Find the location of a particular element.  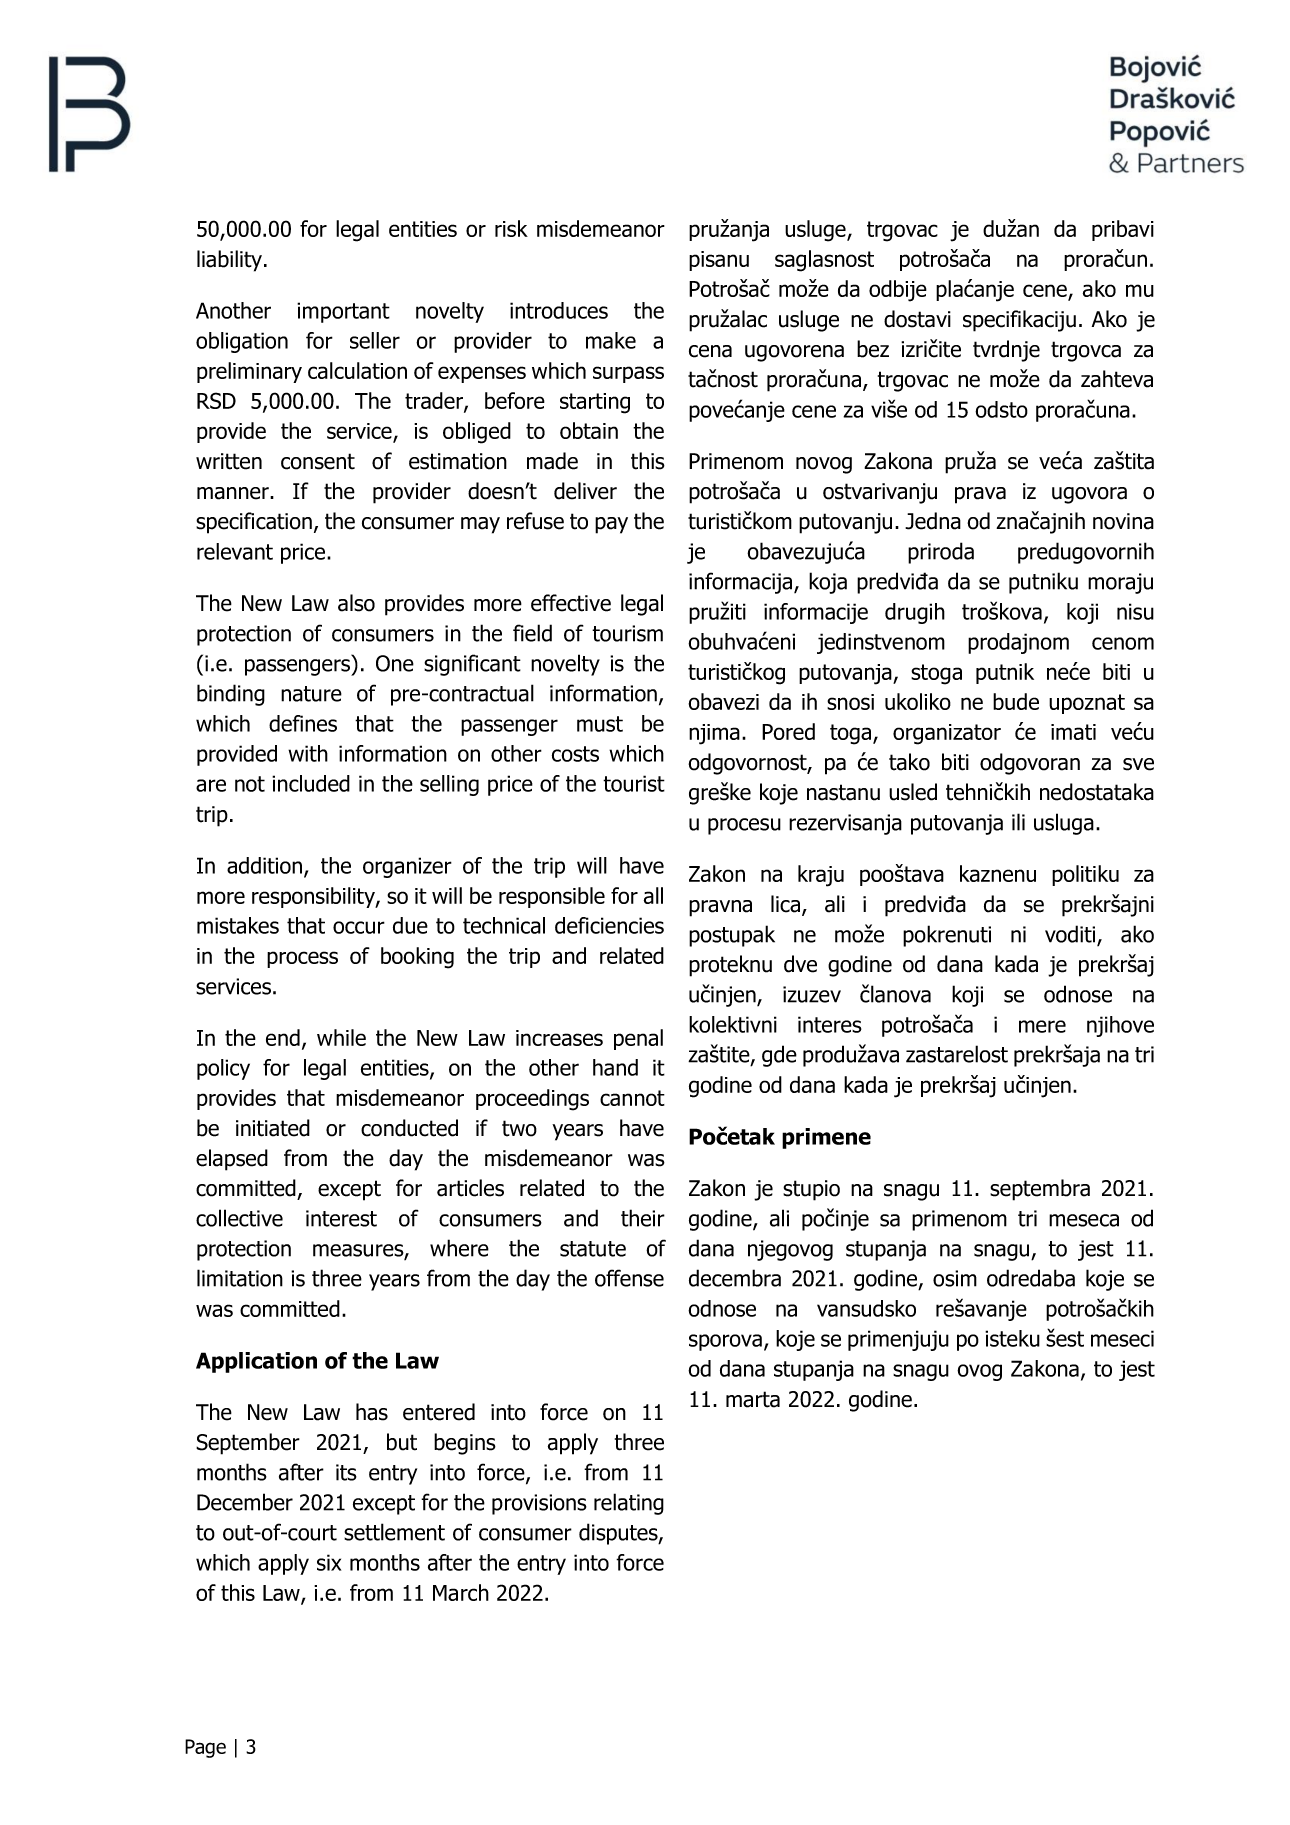

March is located at coordinates (461, 1592).
